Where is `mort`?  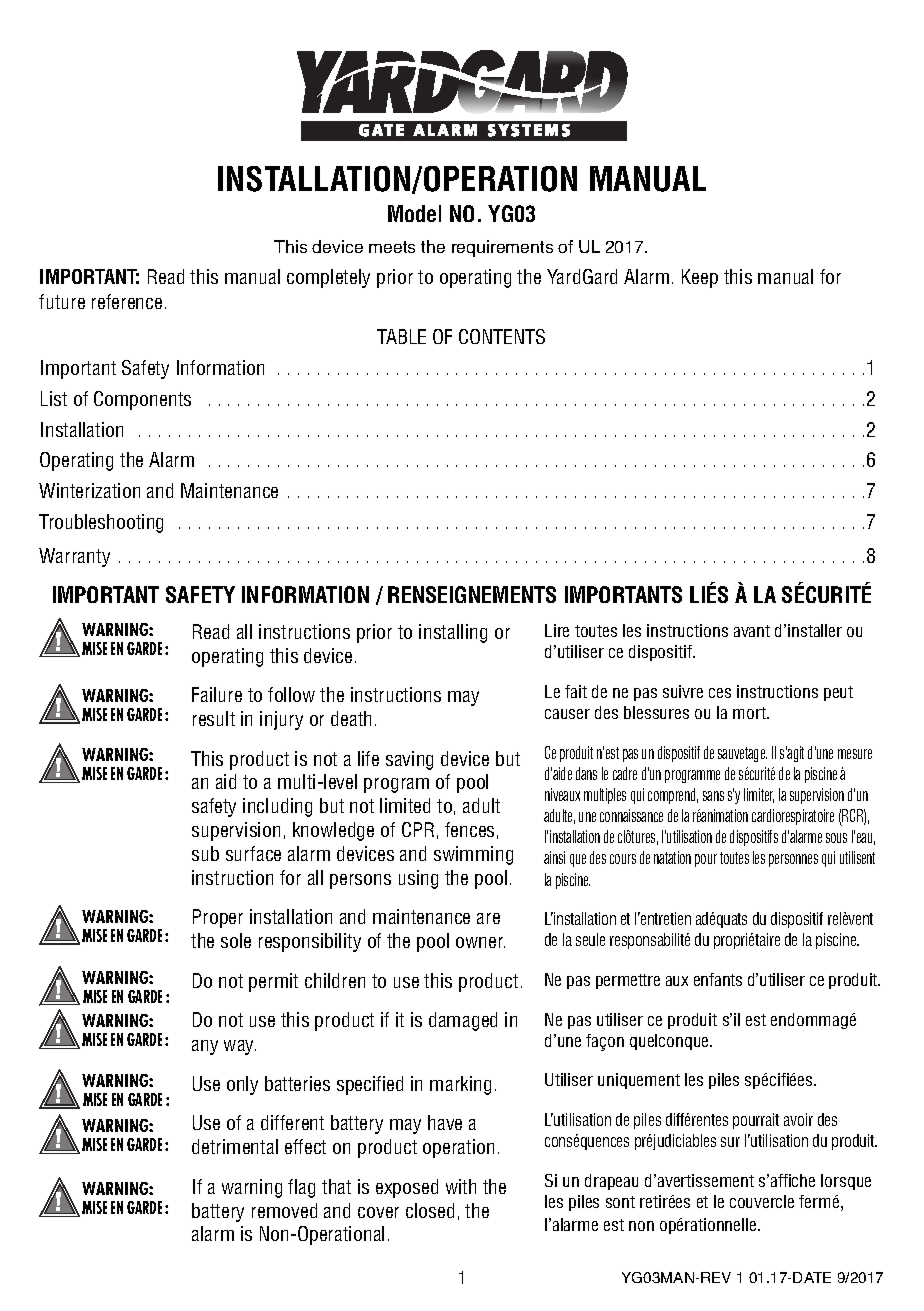
mort is located at coordinates (750, 713).
